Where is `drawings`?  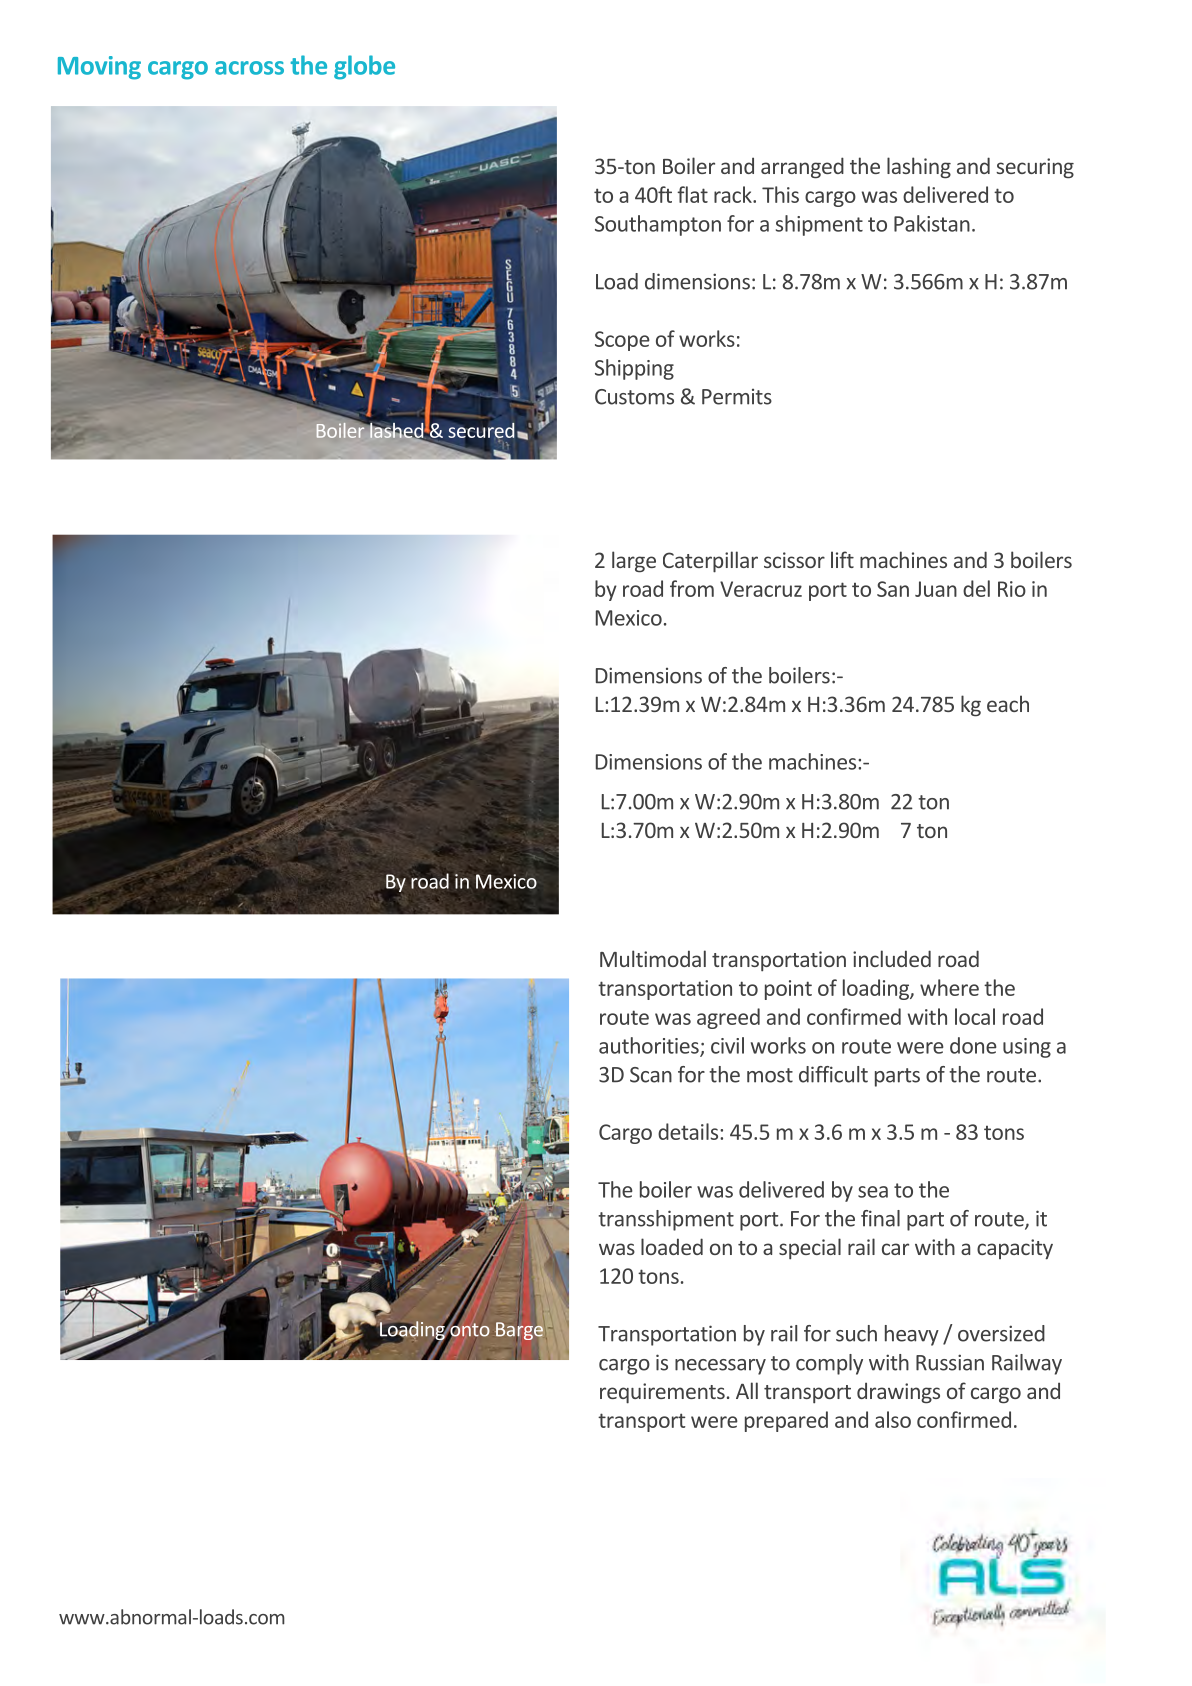
drawings is located at coordinates (898, 1393).
